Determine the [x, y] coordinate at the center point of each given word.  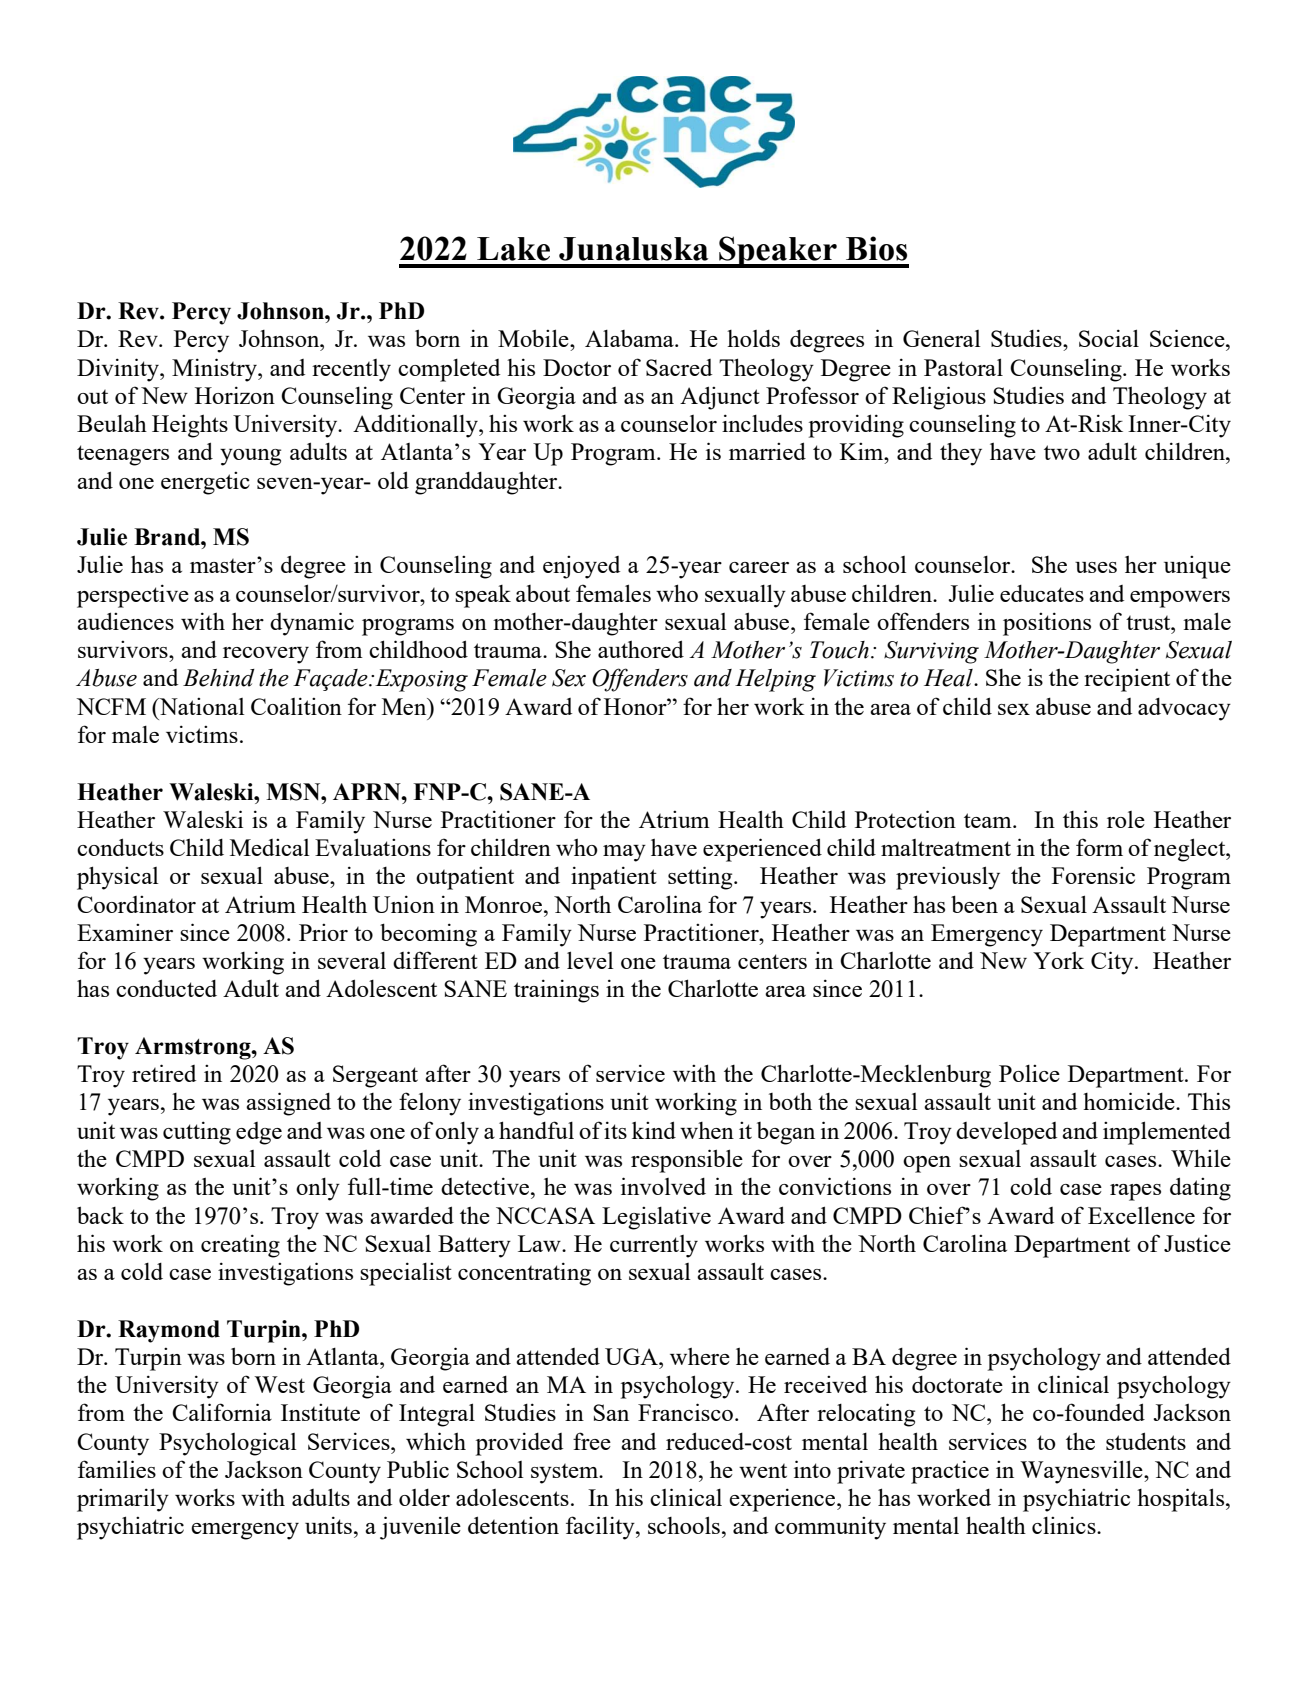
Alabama [630, 338]
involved [663, 1186]
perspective [133, 596]
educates [1042, 593]
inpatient [614, 878]
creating [240, 1246]
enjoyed [581, 567]
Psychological [228, 1444]
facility [601, 1528]
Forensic [1093, 875]
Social [1109, 338]
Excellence [1141, 1215]
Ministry [215, 370]
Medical [270, 847]
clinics [1065, 1525]
